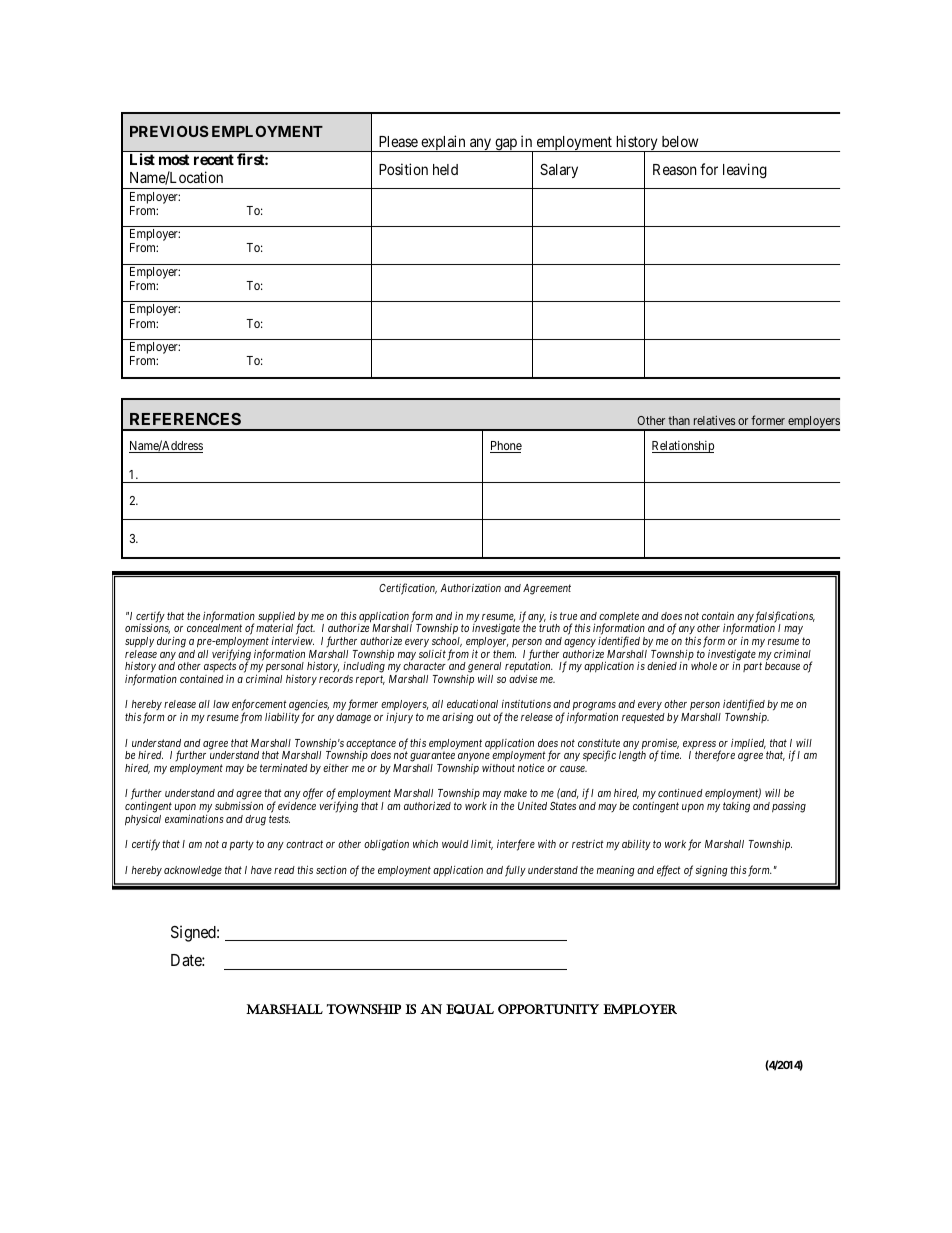 This screenshot has height=1233, width=952. Describe the element at coordinates (185, 419) in the screenshot. I see `REFERENCES` at that location.
